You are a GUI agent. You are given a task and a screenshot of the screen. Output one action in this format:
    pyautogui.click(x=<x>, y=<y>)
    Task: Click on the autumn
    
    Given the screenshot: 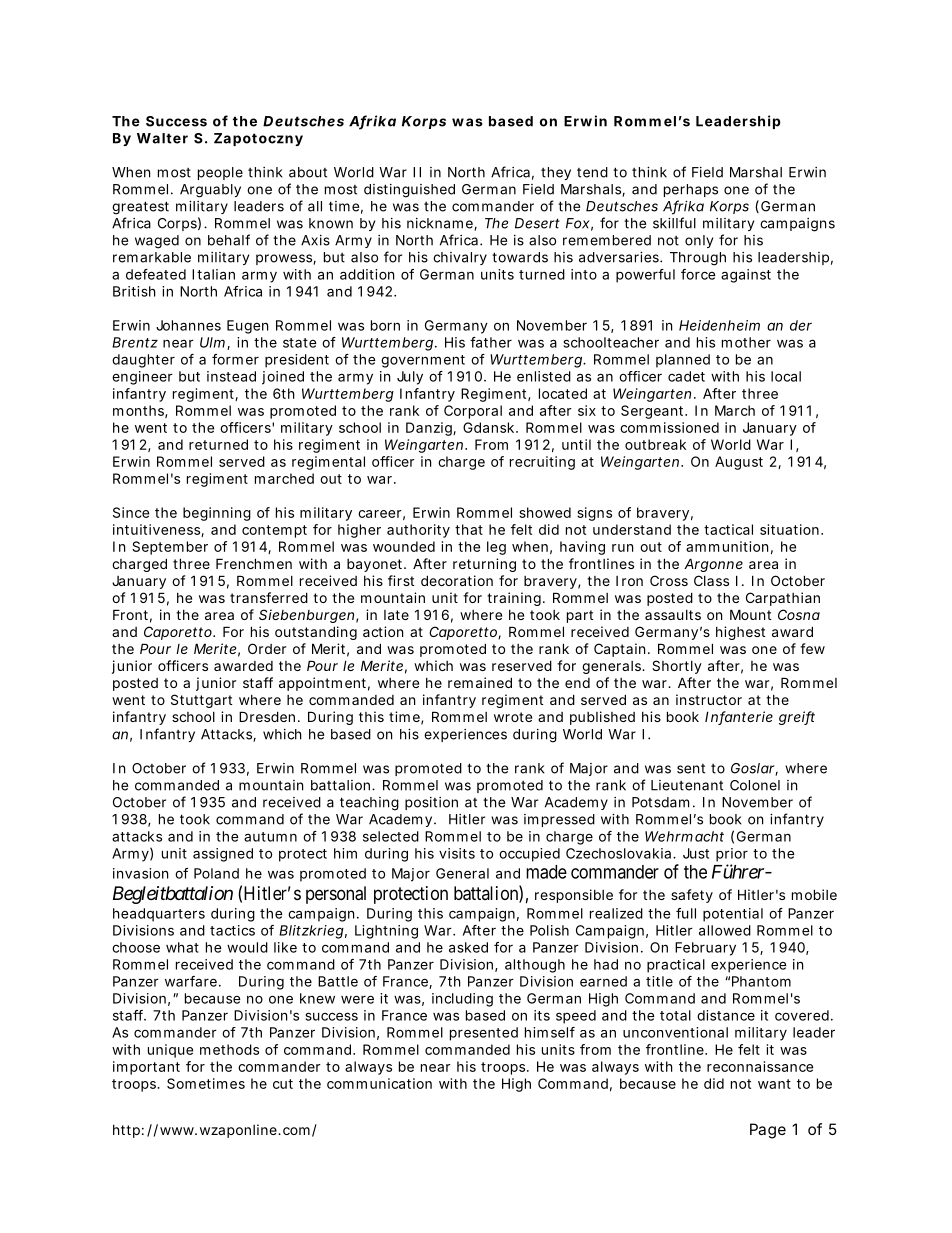 What is the action you would take?
    pyautogui.click(x=270, y=837)
